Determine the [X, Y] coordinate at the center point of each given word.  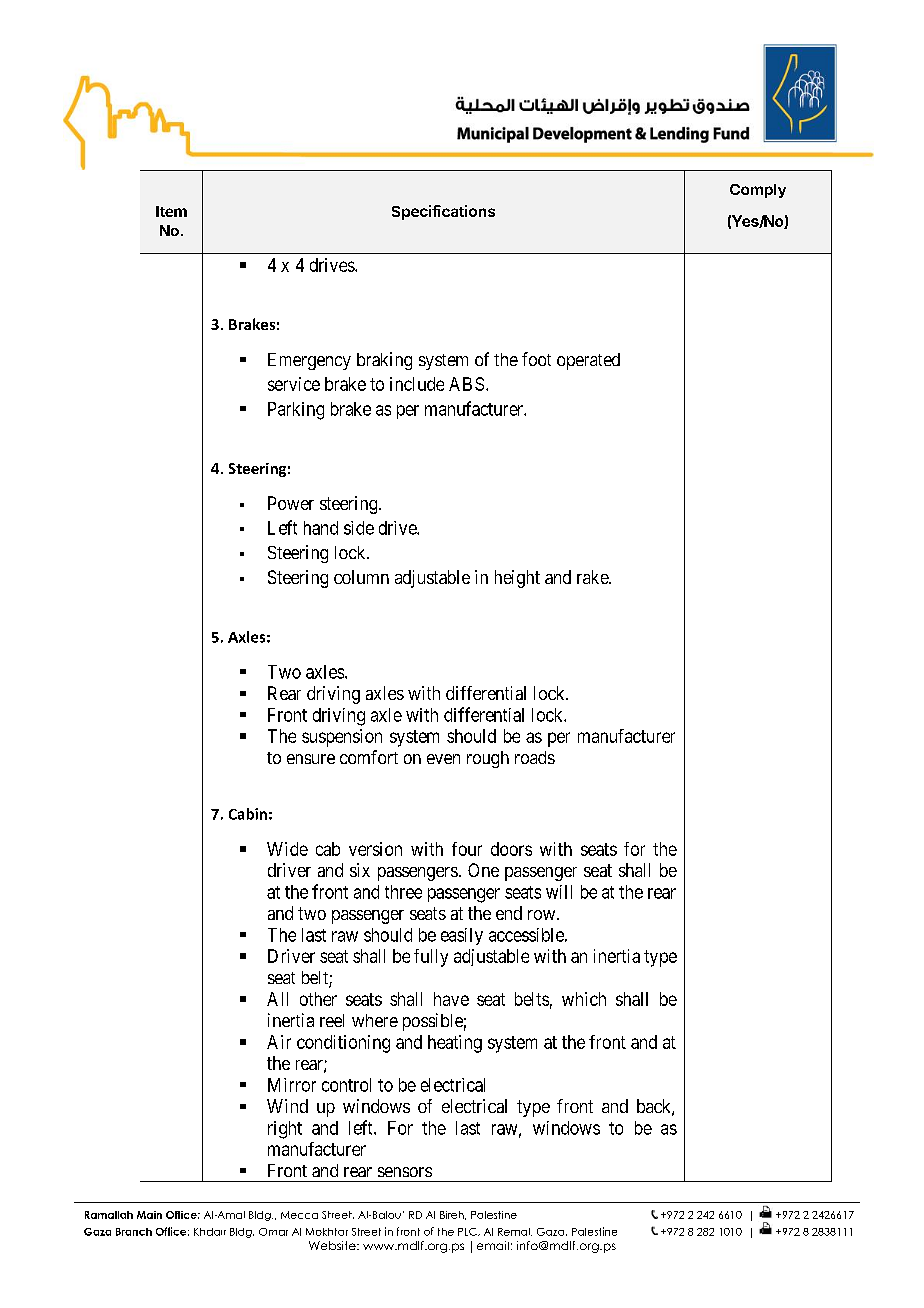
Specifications [443, 212]
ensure [311, 759]
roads [535, 757]
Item [171, 211]
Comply [758, 191]
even [443, 759]
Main [149, 1215]
